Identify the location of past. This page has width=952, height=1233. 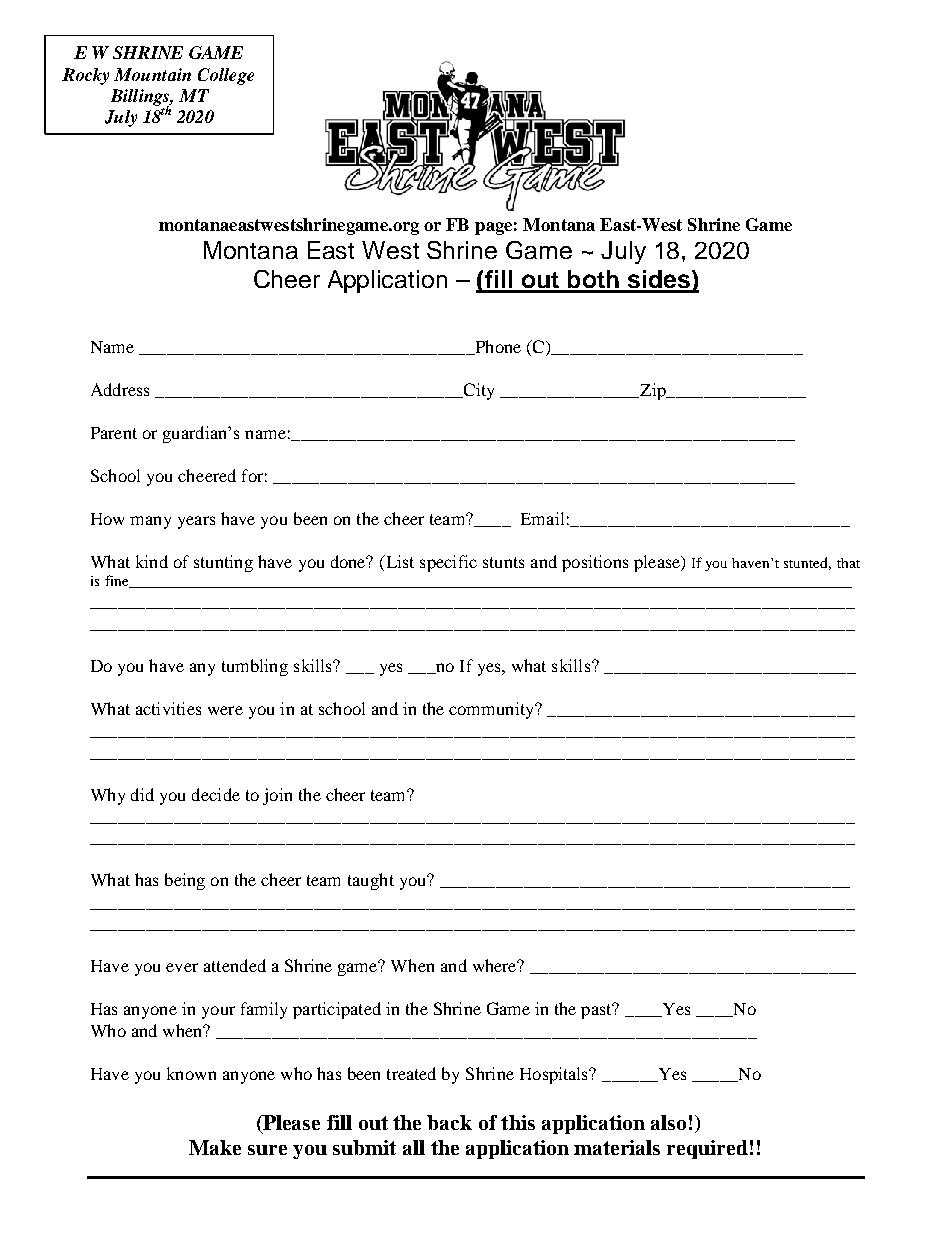
(598, 1010).
